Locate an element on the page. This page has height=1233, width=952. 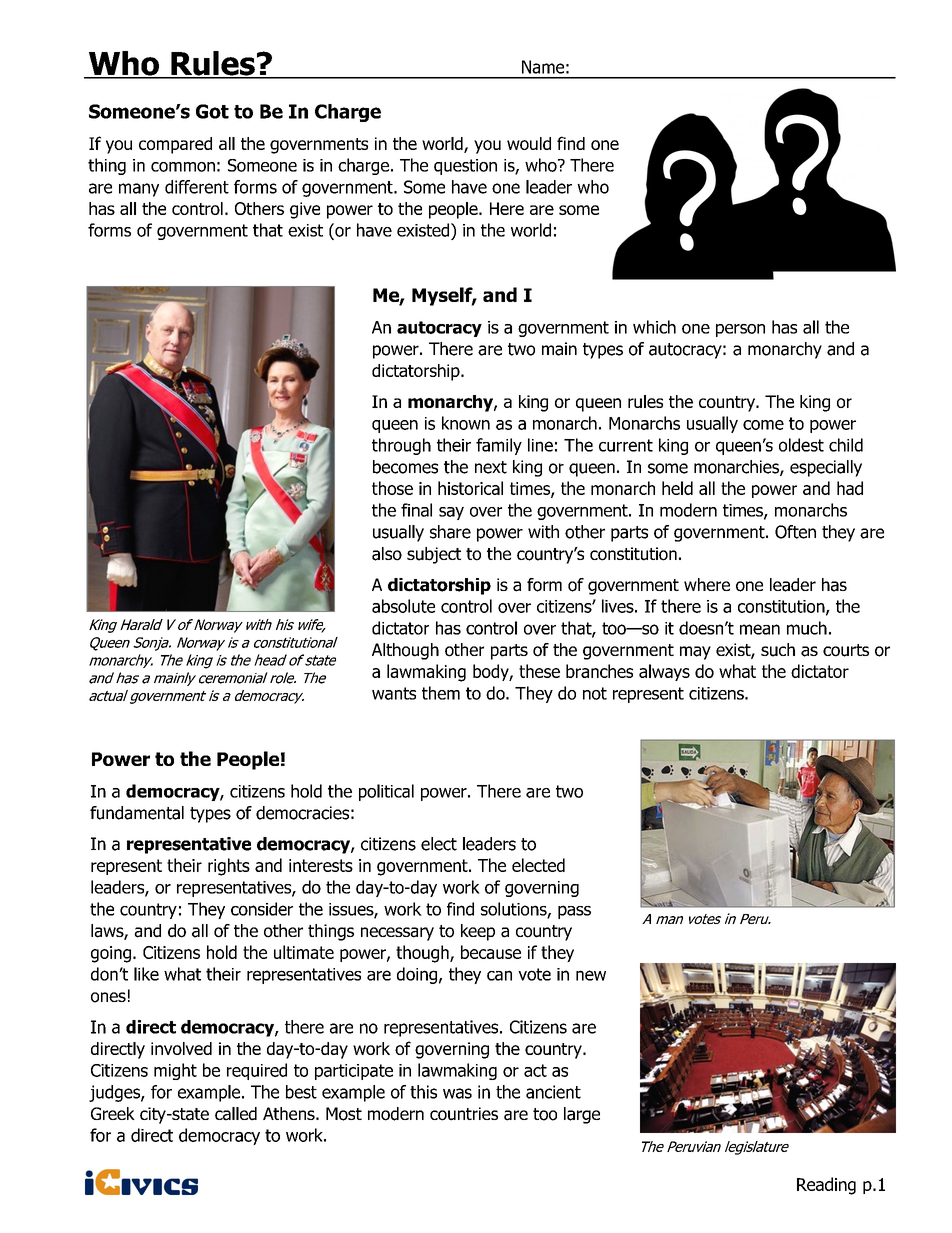
would is located at coordinates (529, 143).
